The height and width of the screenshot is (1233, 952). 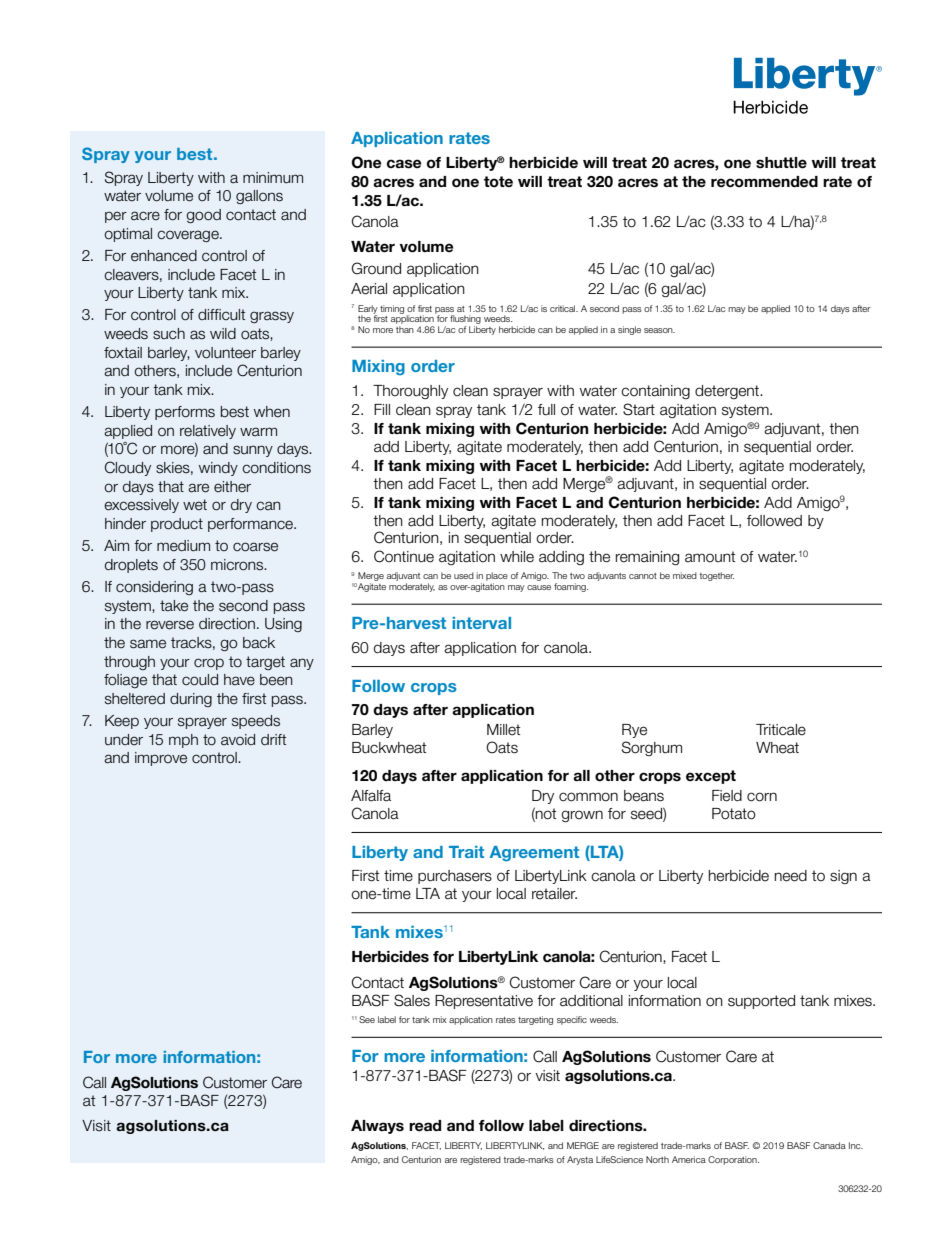 What do you see at coordinates (377, 1127) in the screenshot?
I see `Always` at bounding box center [377, 1127].
